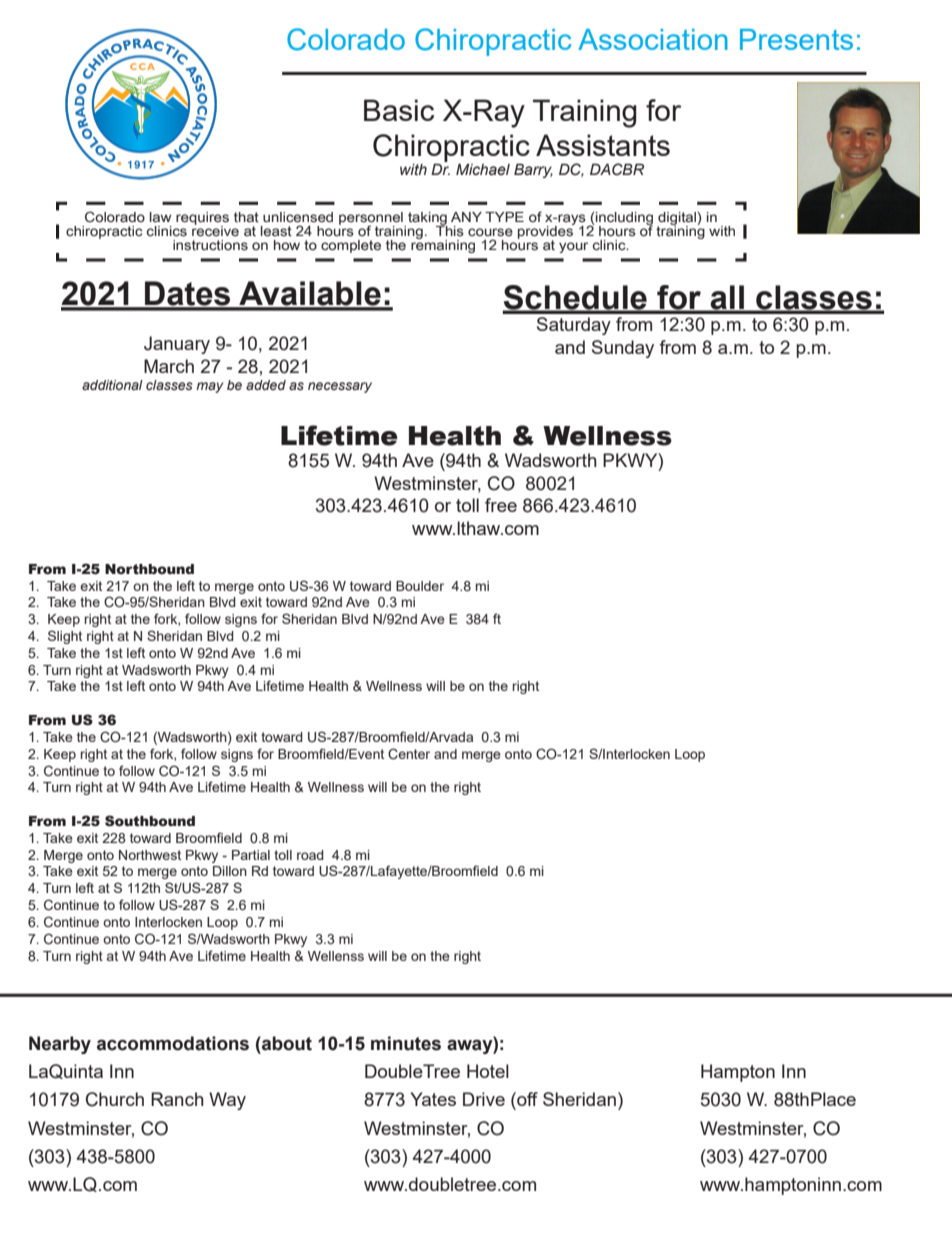  Describe the element at coordinates (160, 217) in the screenshot. I see `law` at that location.
